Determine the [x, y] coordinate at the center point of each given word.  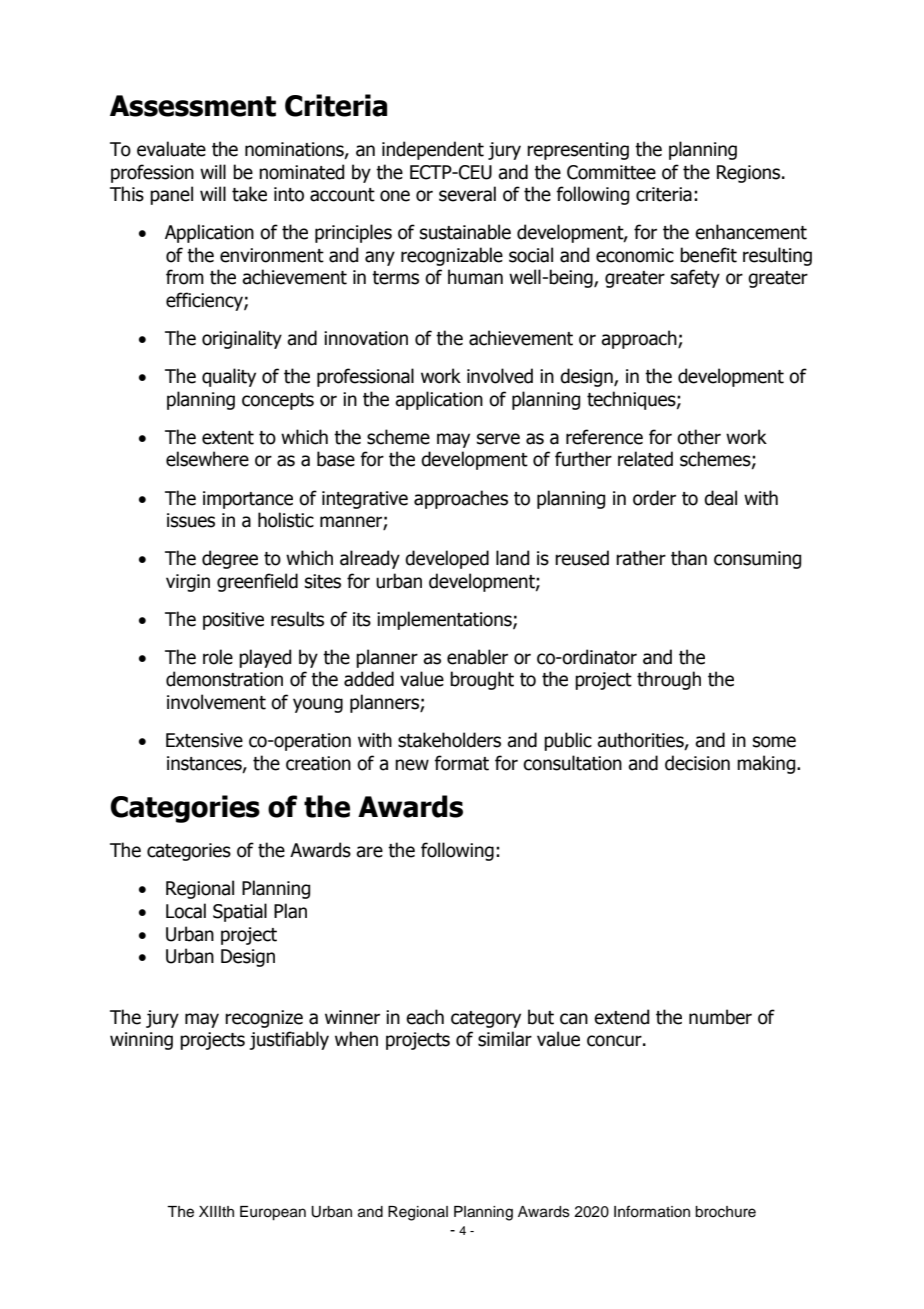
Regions [750, 174]
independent [433, 150]
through [669, 680]
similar [505, 1039]
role [218, 657]
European [273, 1213]
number [720, 1017]
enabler [477, 657]
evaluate [171, 149]
